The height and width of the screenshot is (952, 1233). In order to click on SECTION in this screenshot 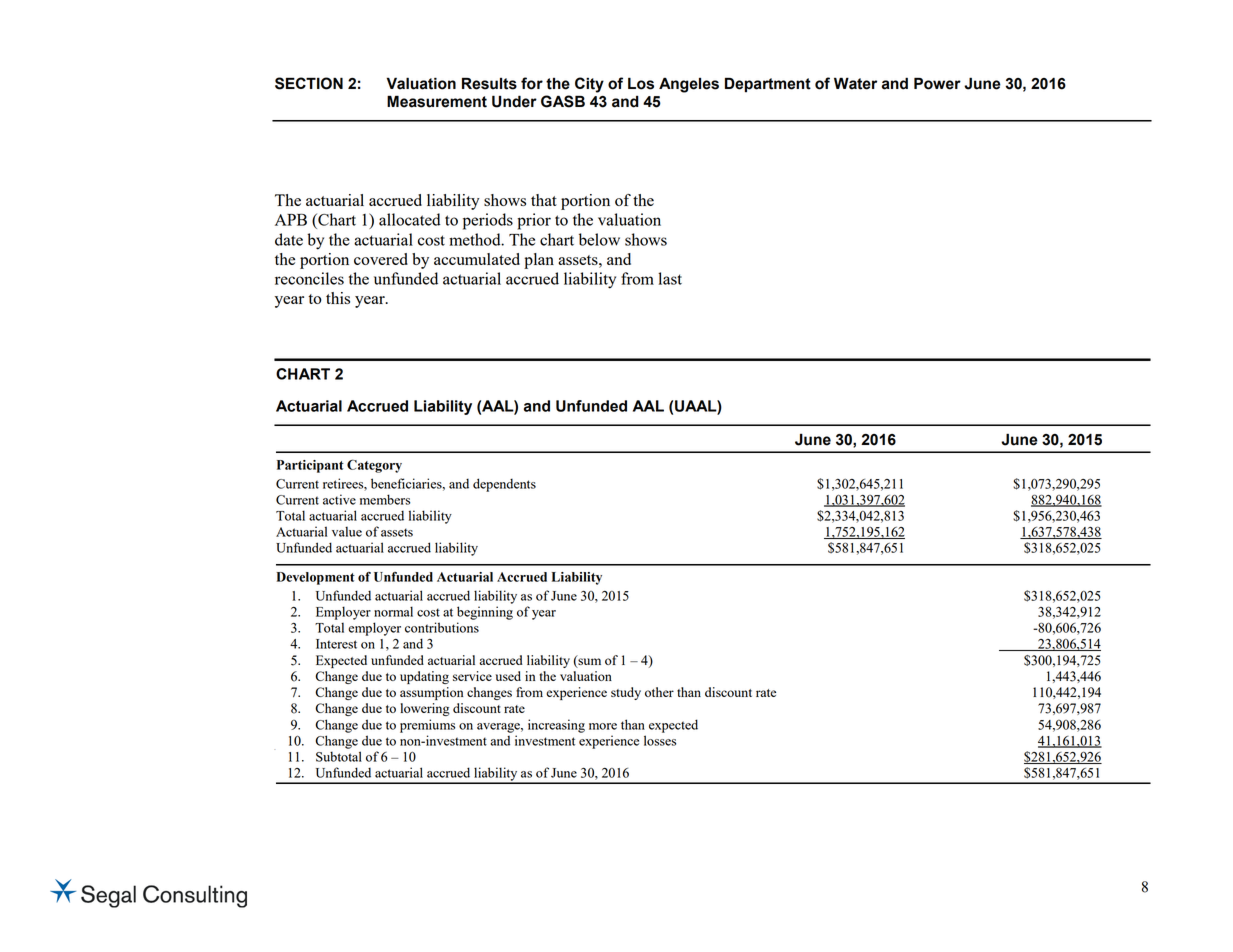, I will do `click(309, 83)`.
